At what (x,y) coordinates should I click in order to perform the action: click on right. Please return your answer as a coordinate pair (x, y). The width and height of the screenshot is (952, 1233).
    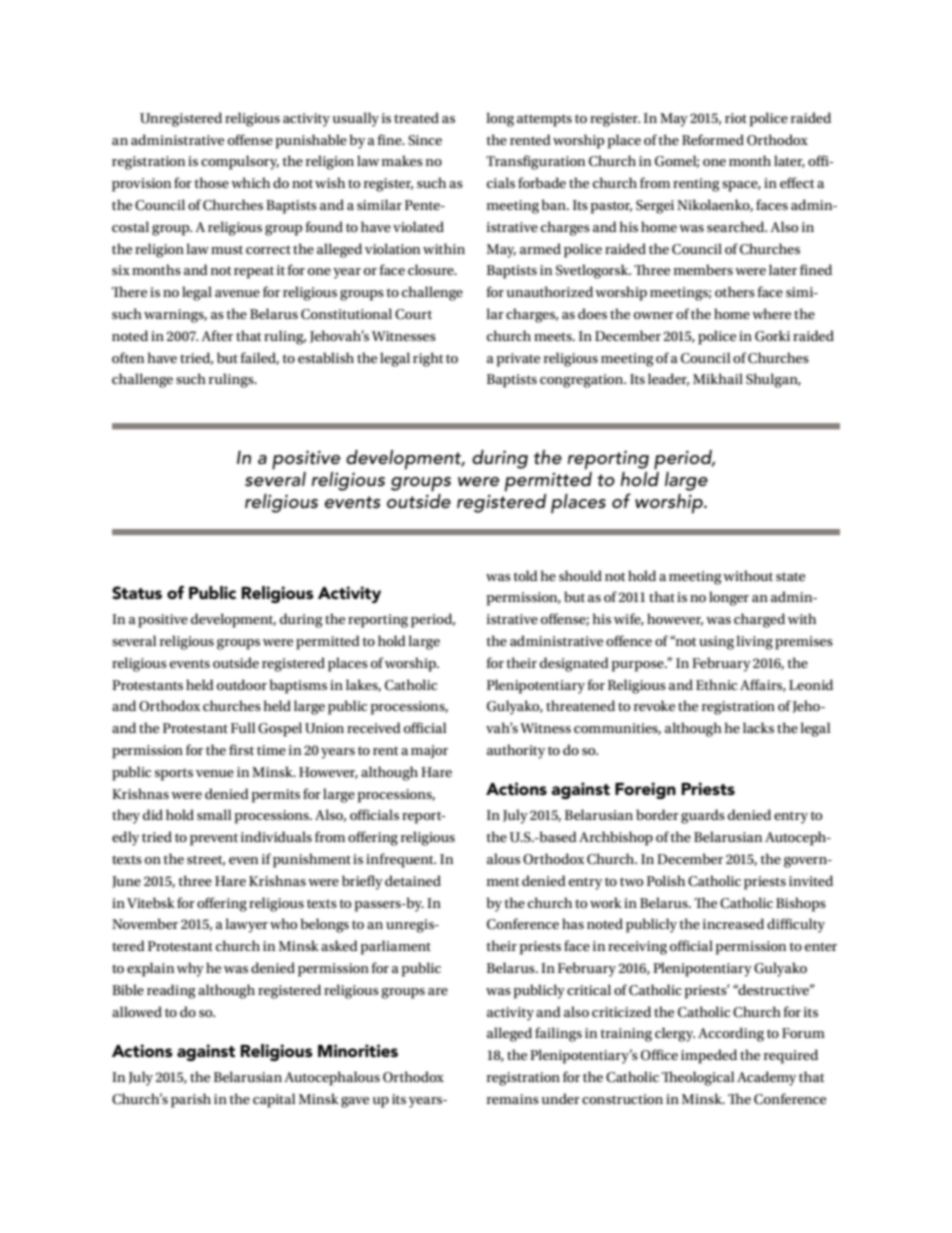
    Looking at the image, I should click on (428, 359).
